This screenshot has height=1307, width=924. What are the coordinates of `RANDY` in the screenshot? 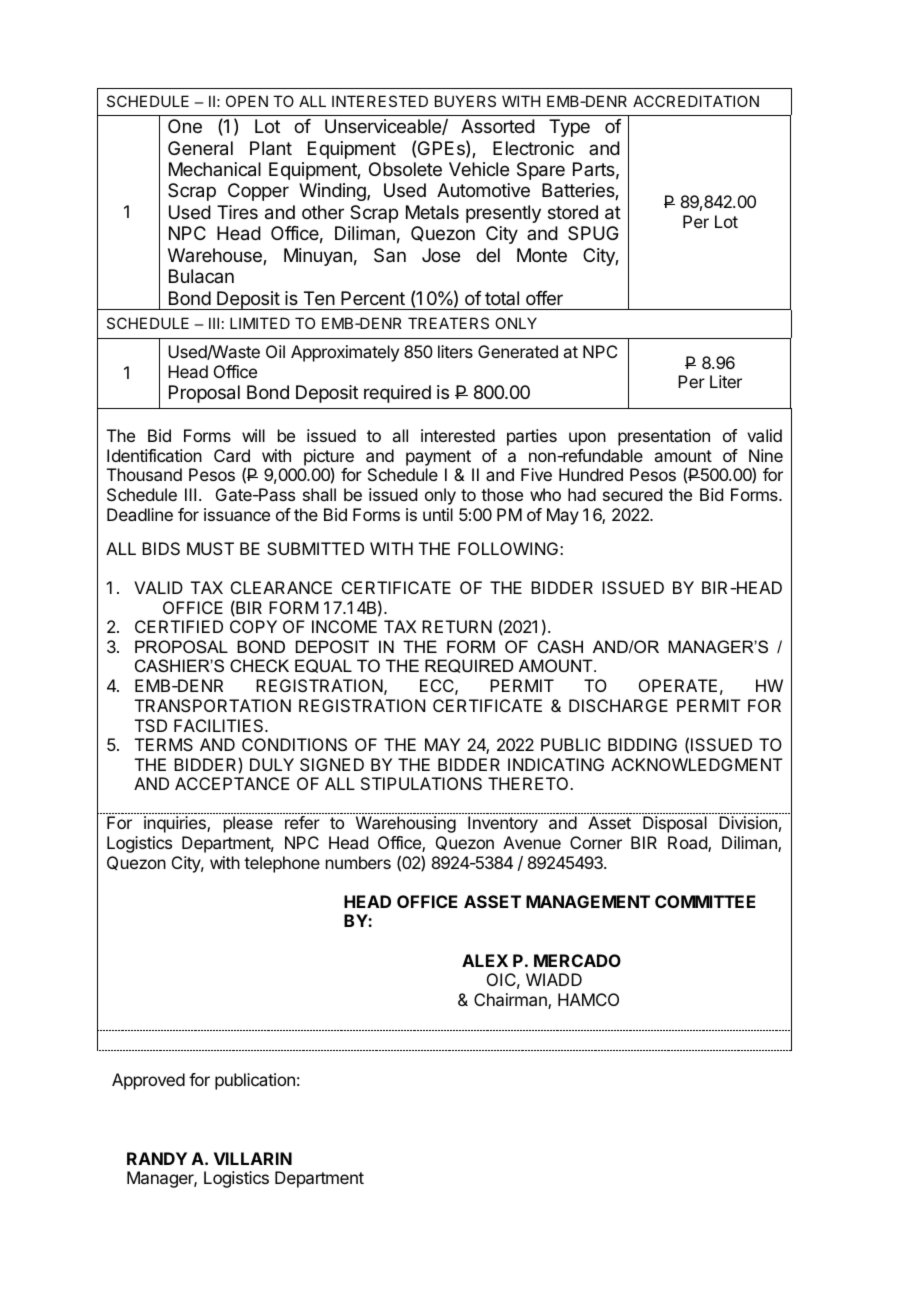 It's located at (157, 1158).
